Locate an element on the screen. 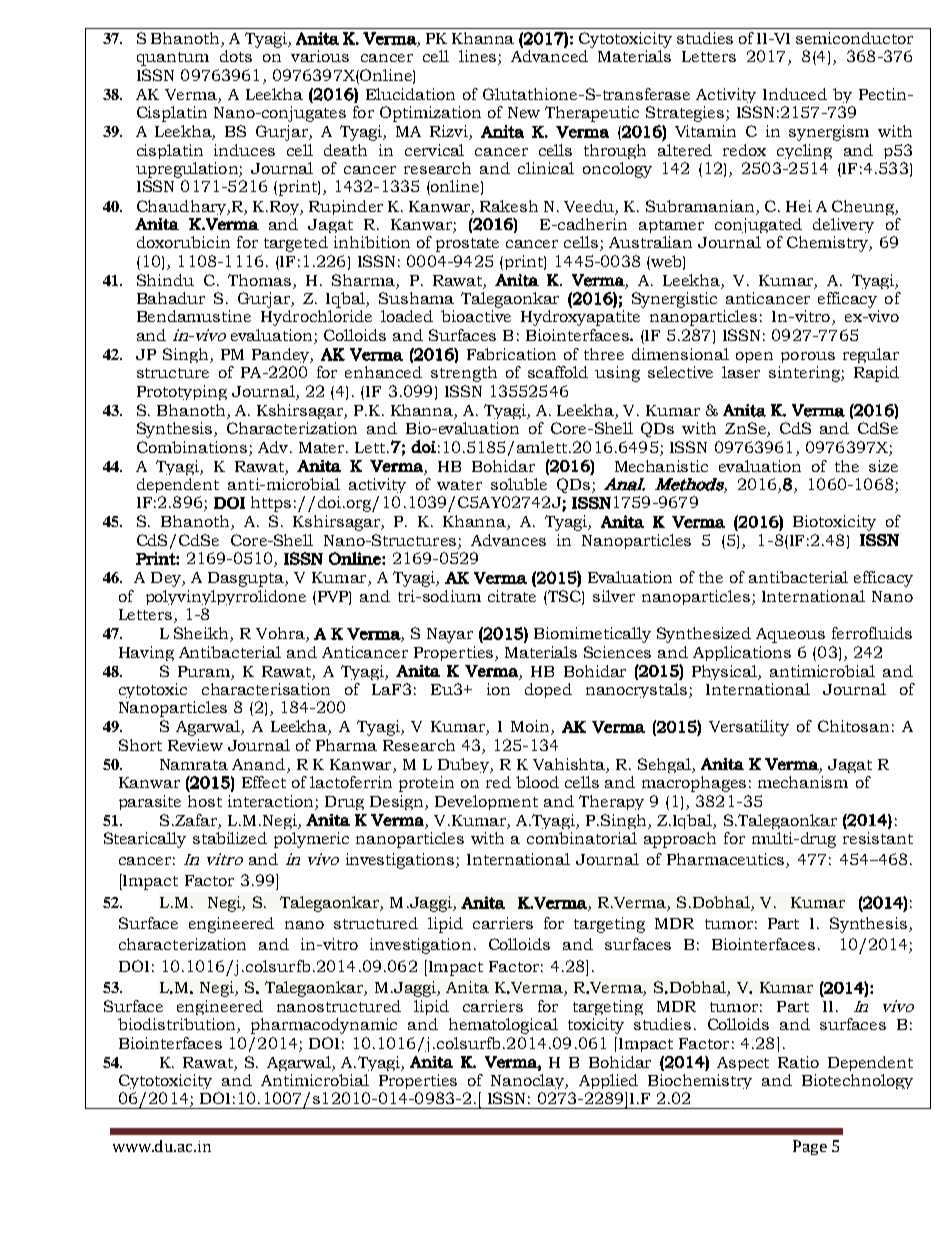 The width and height of the screenshot is (952, 1233). Induced is located at coordinates (795, 94).
